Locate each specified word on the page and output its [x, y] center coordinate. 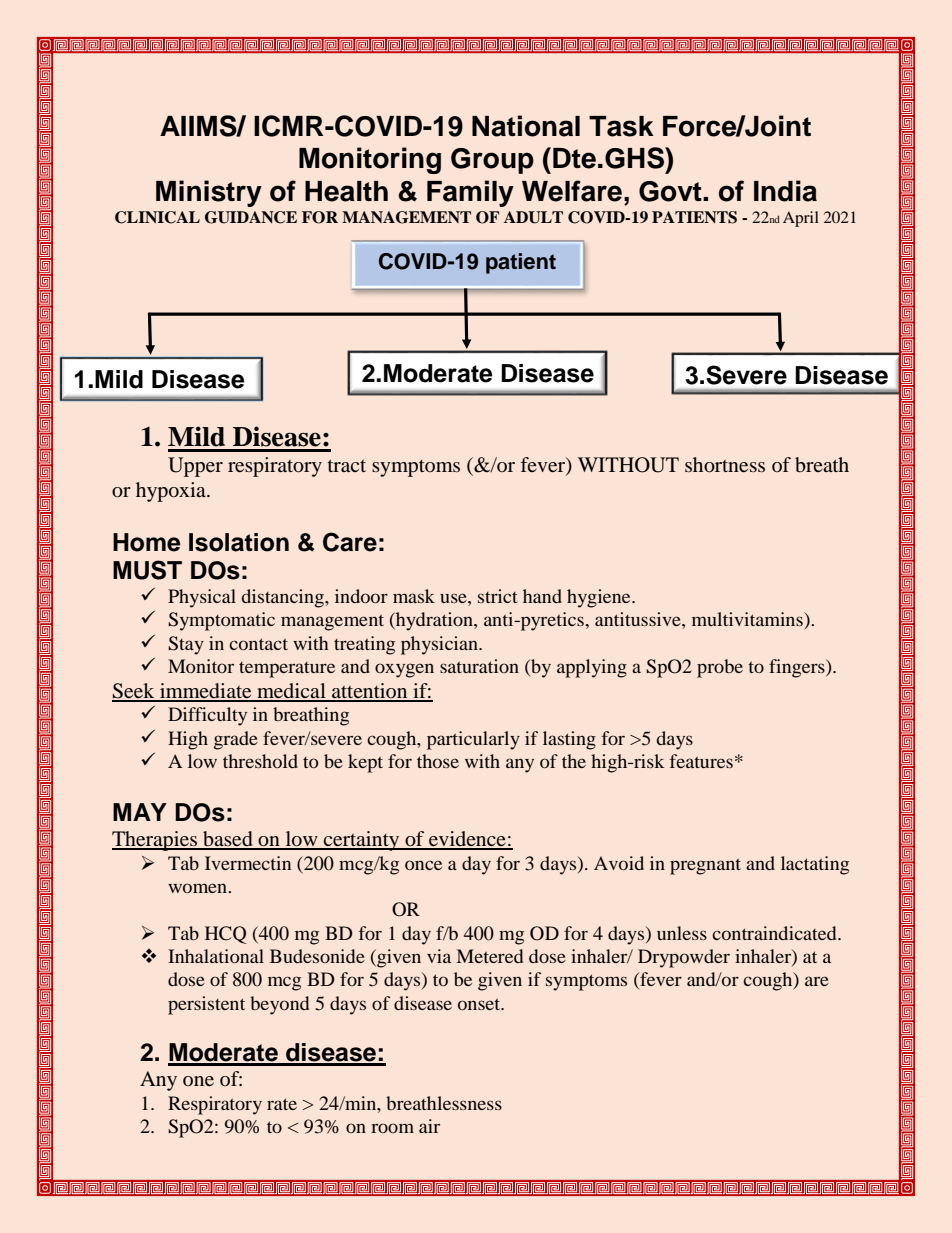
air [429, 1126]
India [785, 191]
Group [492, 161]
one [198, 1081]
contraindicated [775, 933]
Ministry [209, 193]
